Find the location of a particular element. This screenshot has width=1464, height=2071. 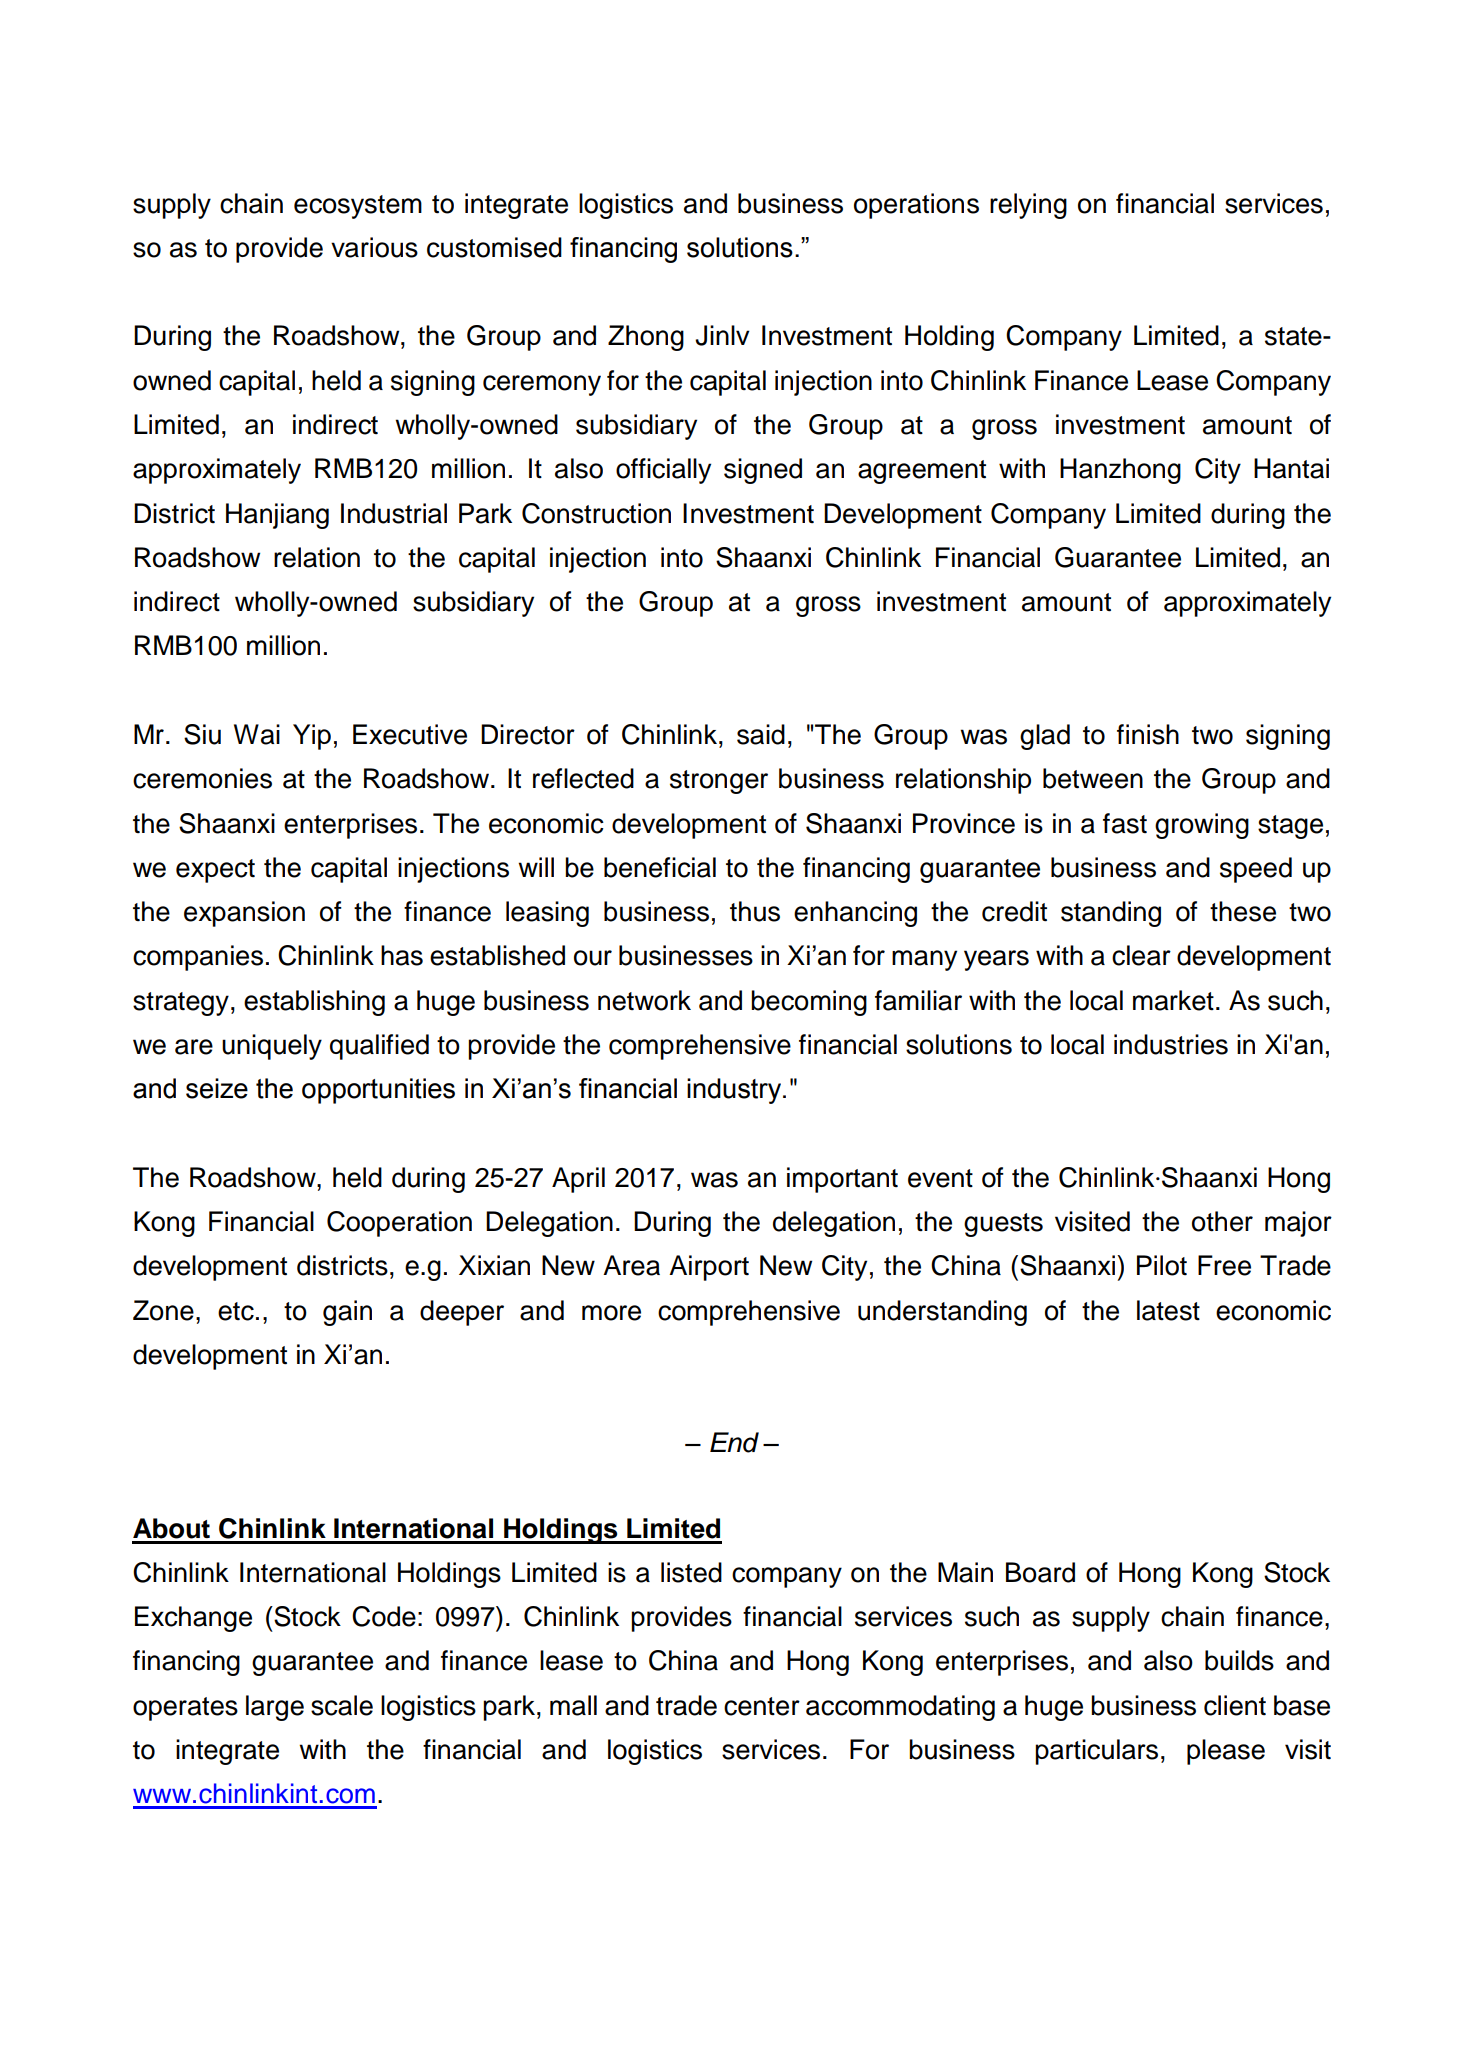

center is located at coordinates (762, 1706).
